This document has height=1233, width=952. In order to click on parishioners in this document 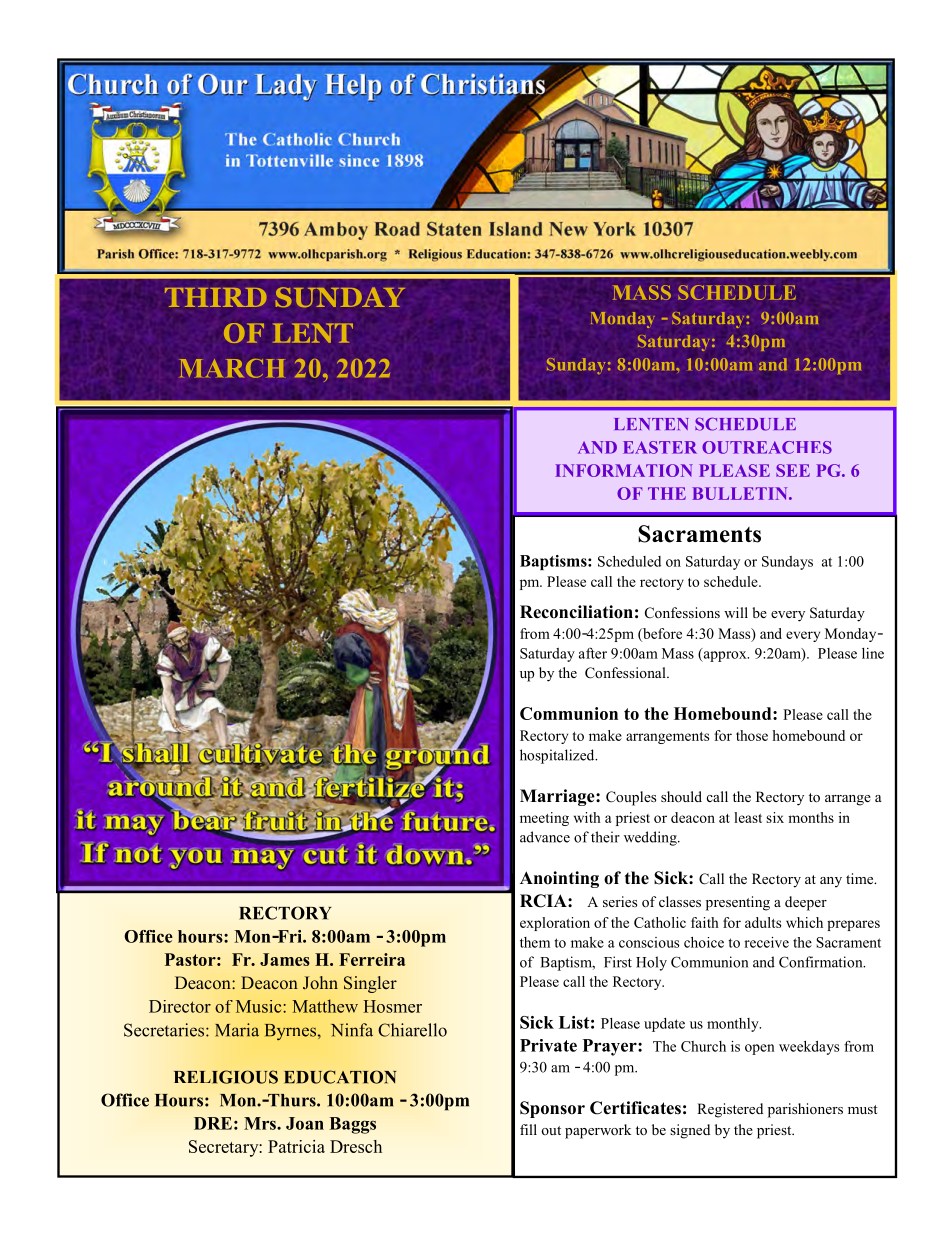, I will do `click(805, 1110)`.
